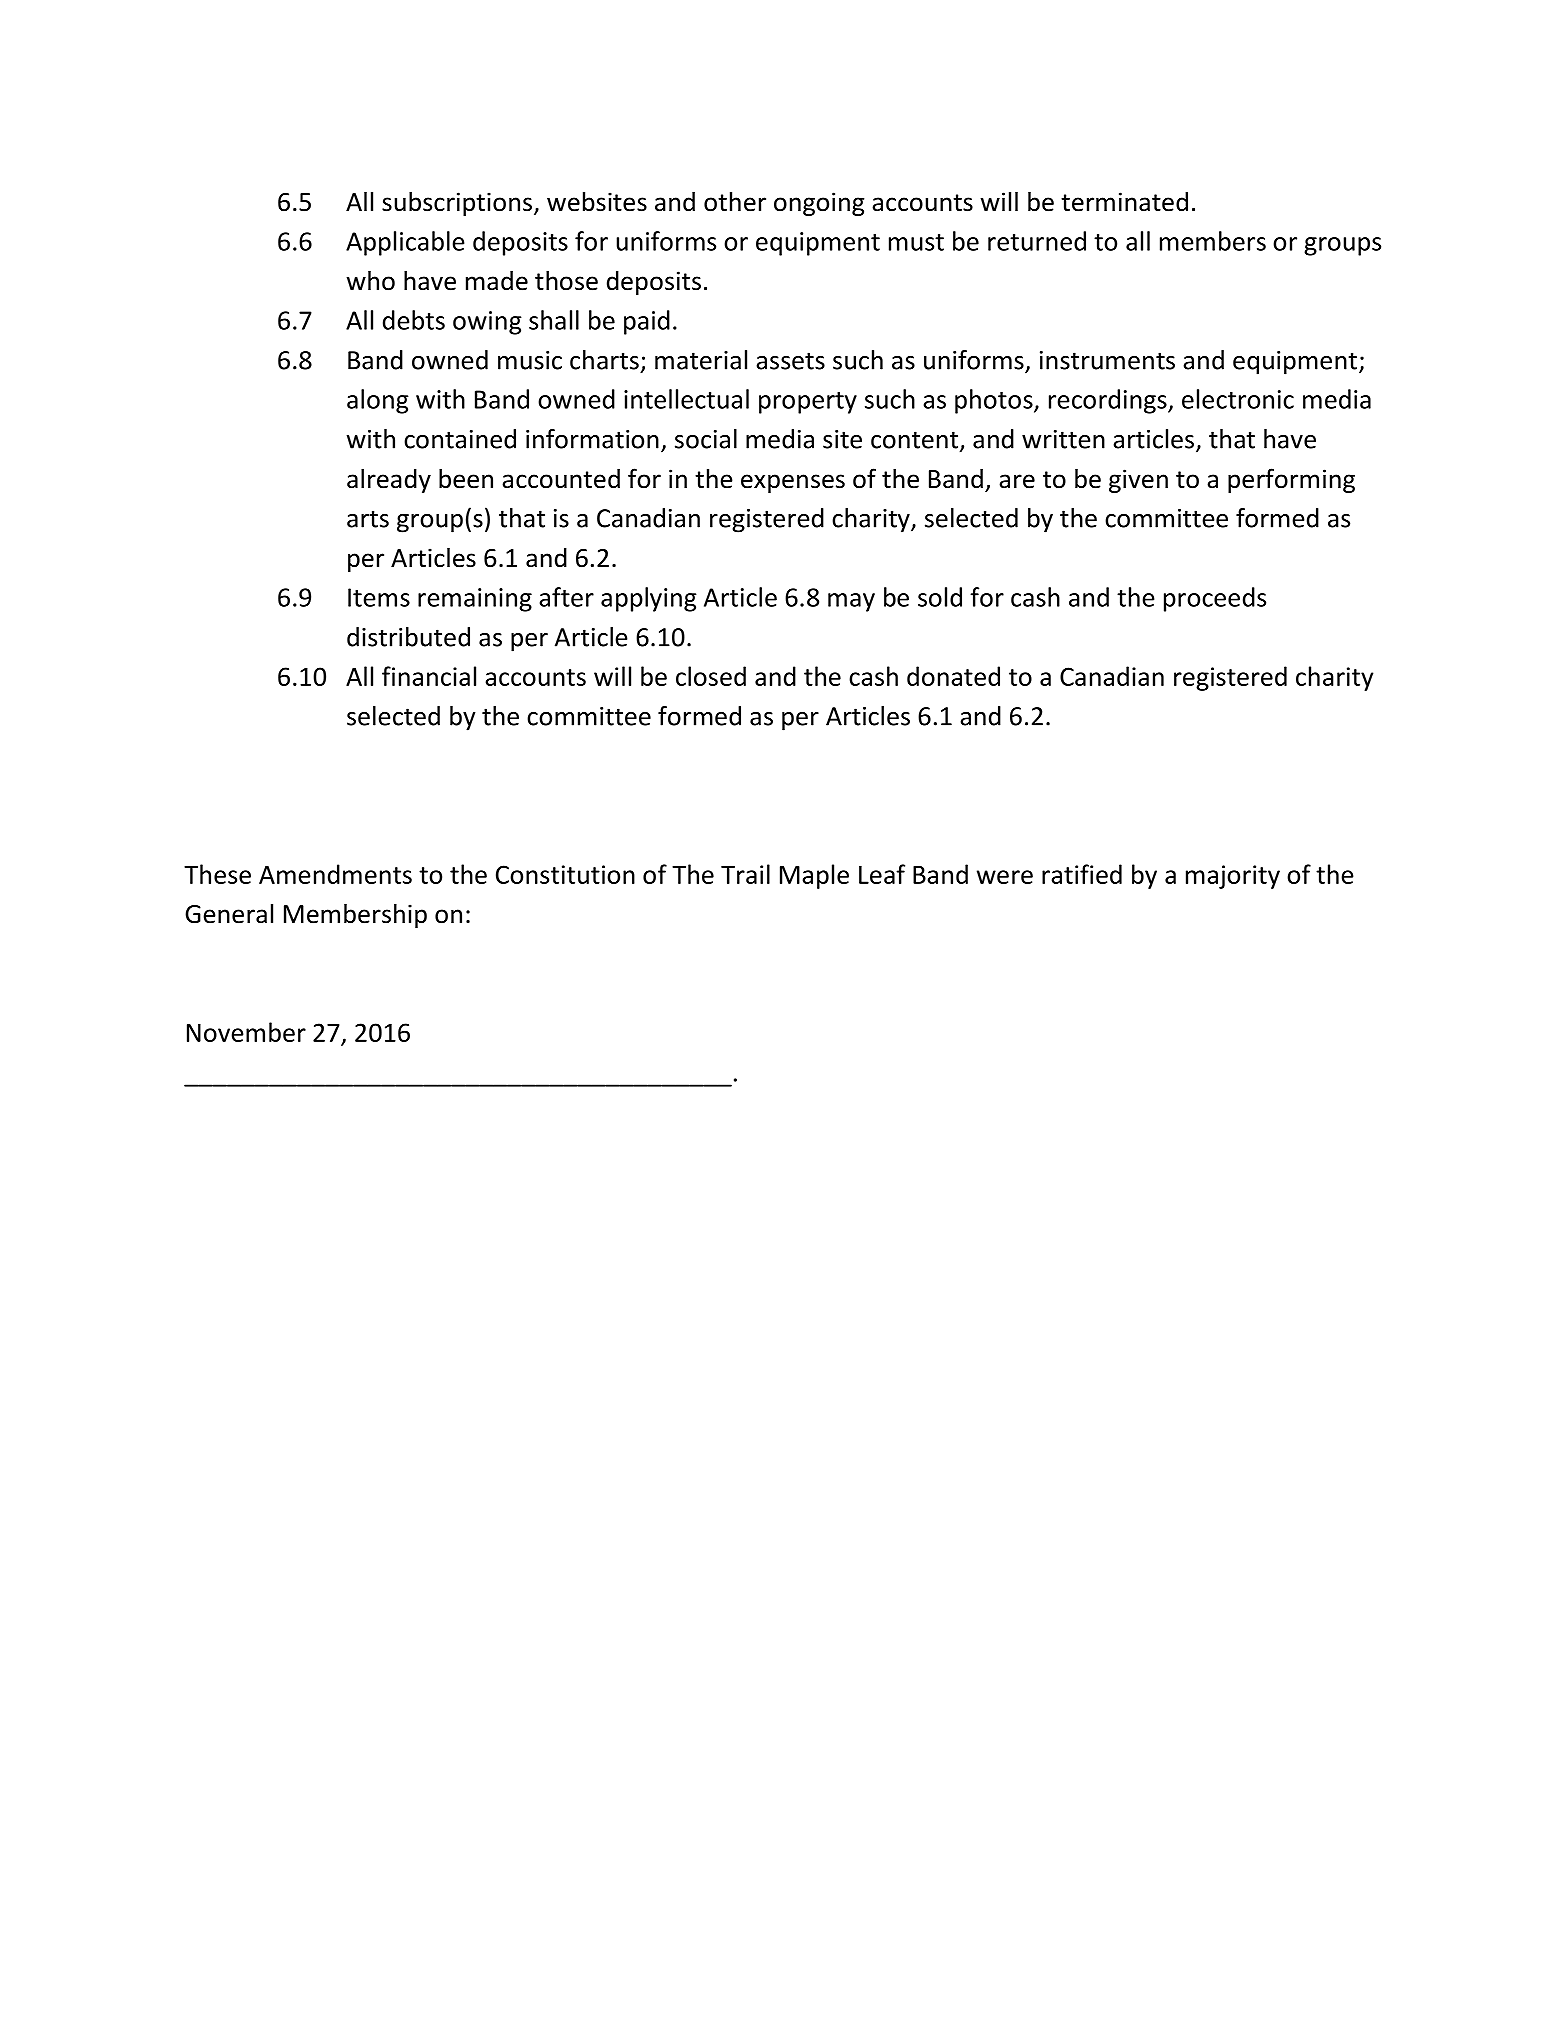 The height and width of the screenshot is (2029, 1568). What do you see at coordinates (405, 243) in the screenshot?
I see `Applicable` at bounding box center [405, 243].
